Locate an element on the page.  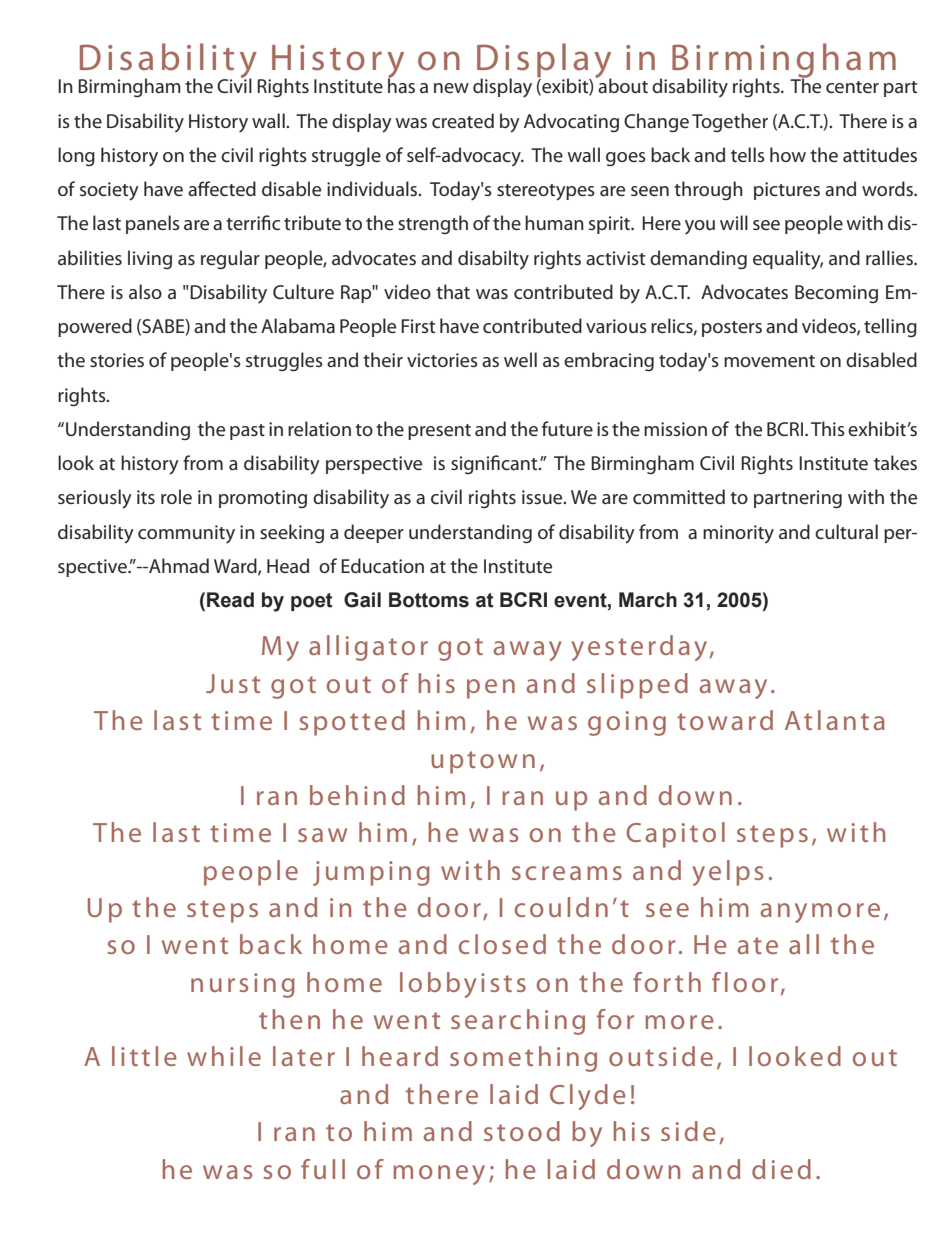
new is located at coordinates (451, 88).
